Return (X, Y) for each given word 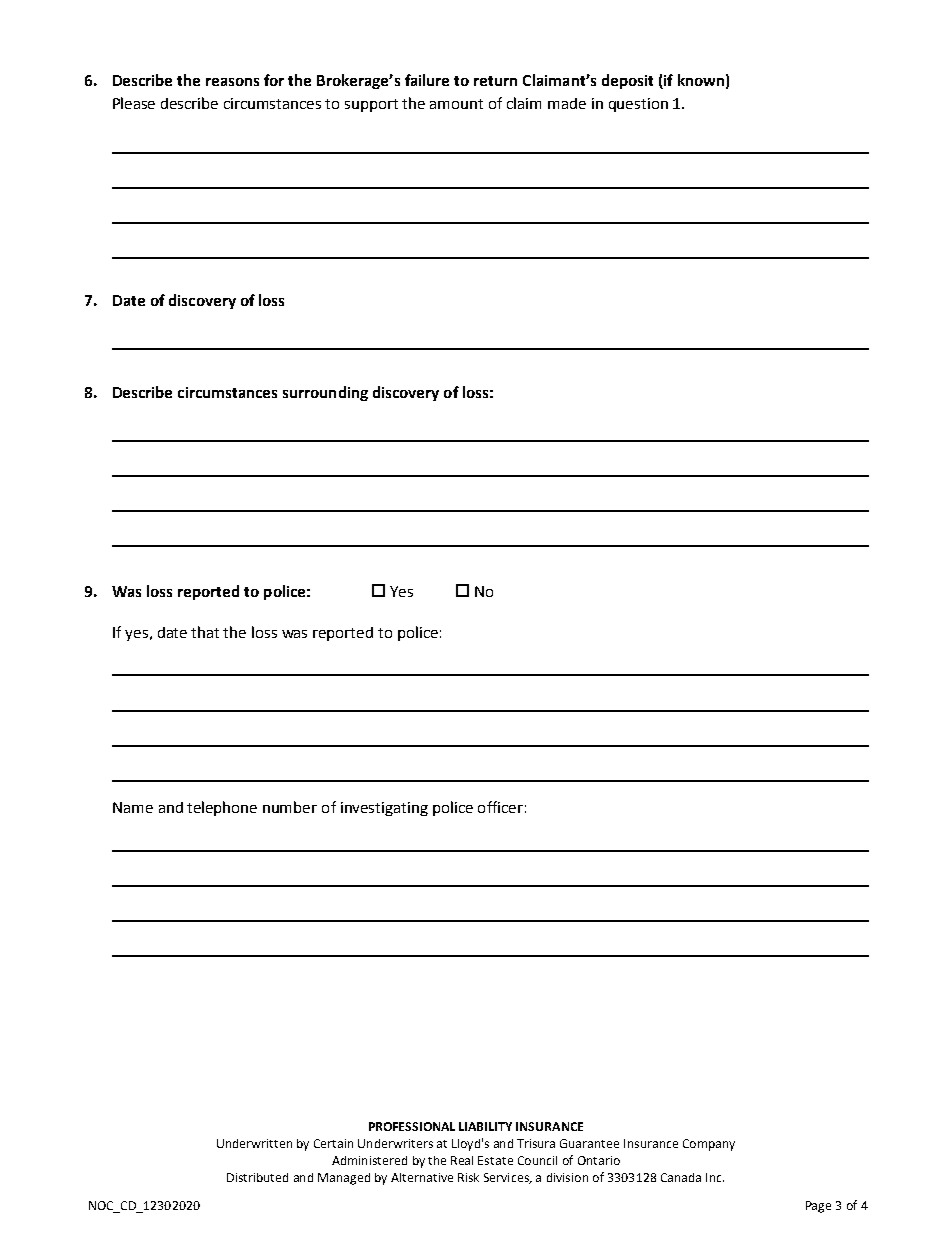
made (567, 103)
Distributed (257, 1177)
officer (500, 807)
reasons (232, 82)
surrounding (325, 393)
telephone (222, 808)
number (290, 807)
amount (456, 104)
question (638, 105)
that (205, 632)
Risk (468, 1177)
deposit (627, 81)
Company (709, 1145)
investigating (384, 809)
